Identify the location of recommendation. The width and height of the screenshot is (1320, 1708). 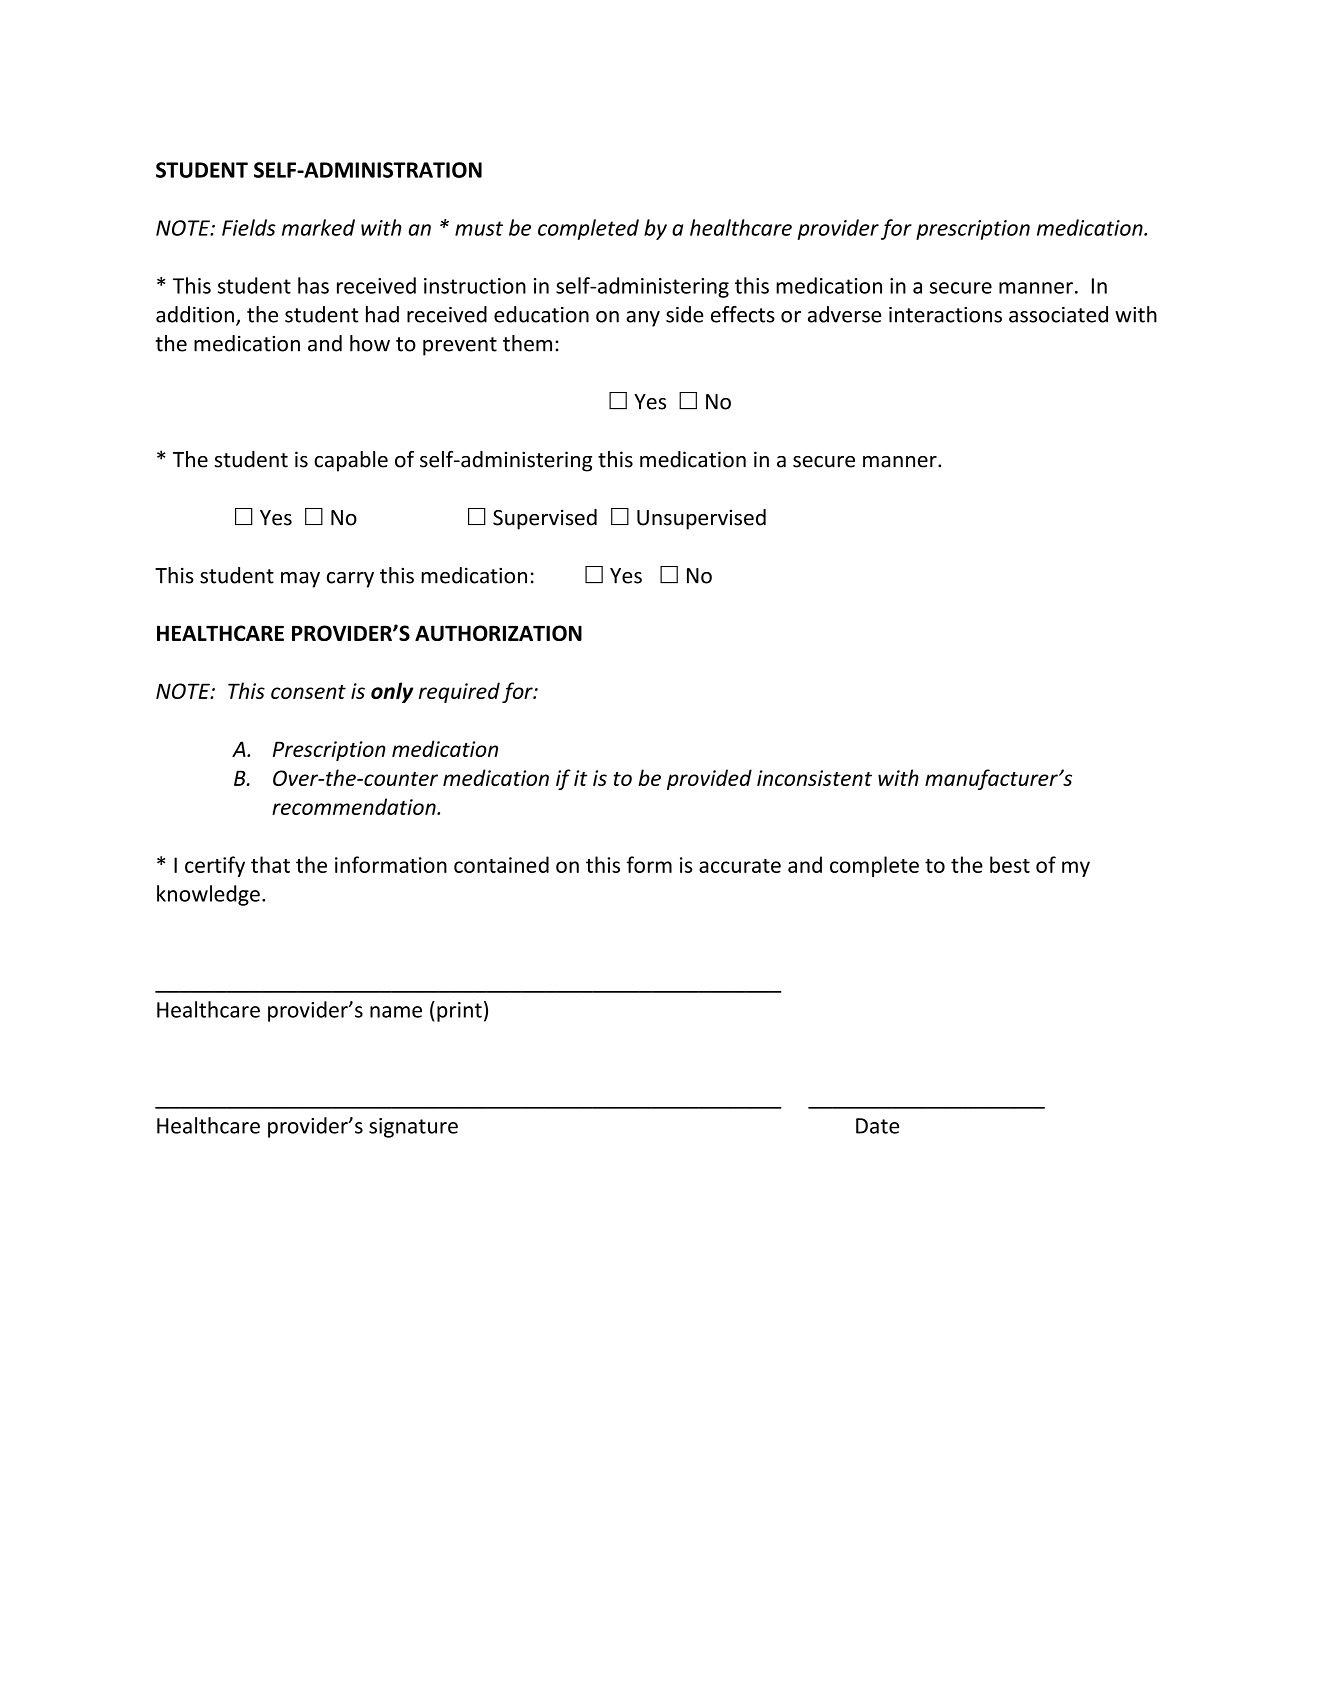
(355, 806).
